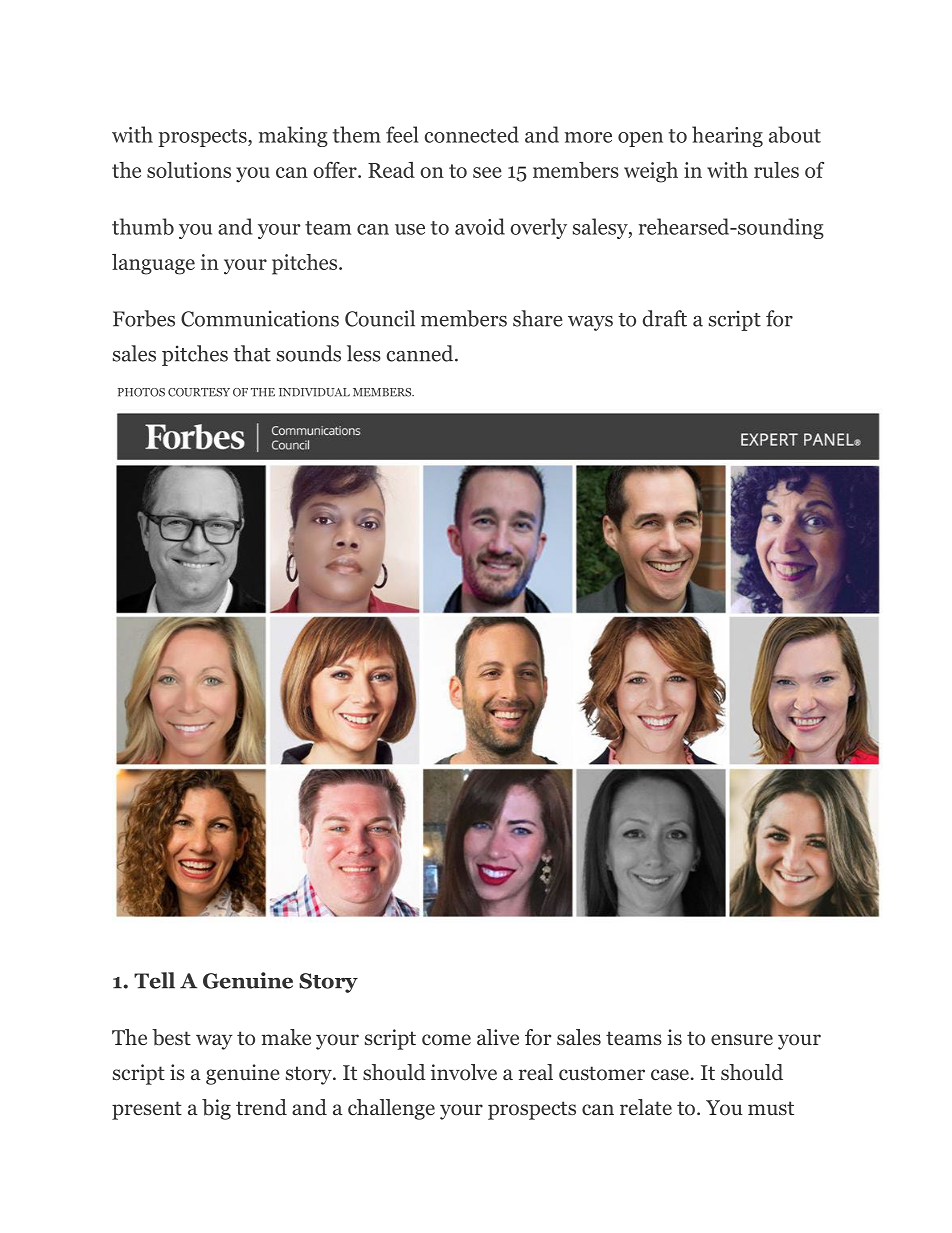 This document has width=952, height=1233. Describe the element at coordinates (189, 170) in the document. I see `solutions` at that location.
